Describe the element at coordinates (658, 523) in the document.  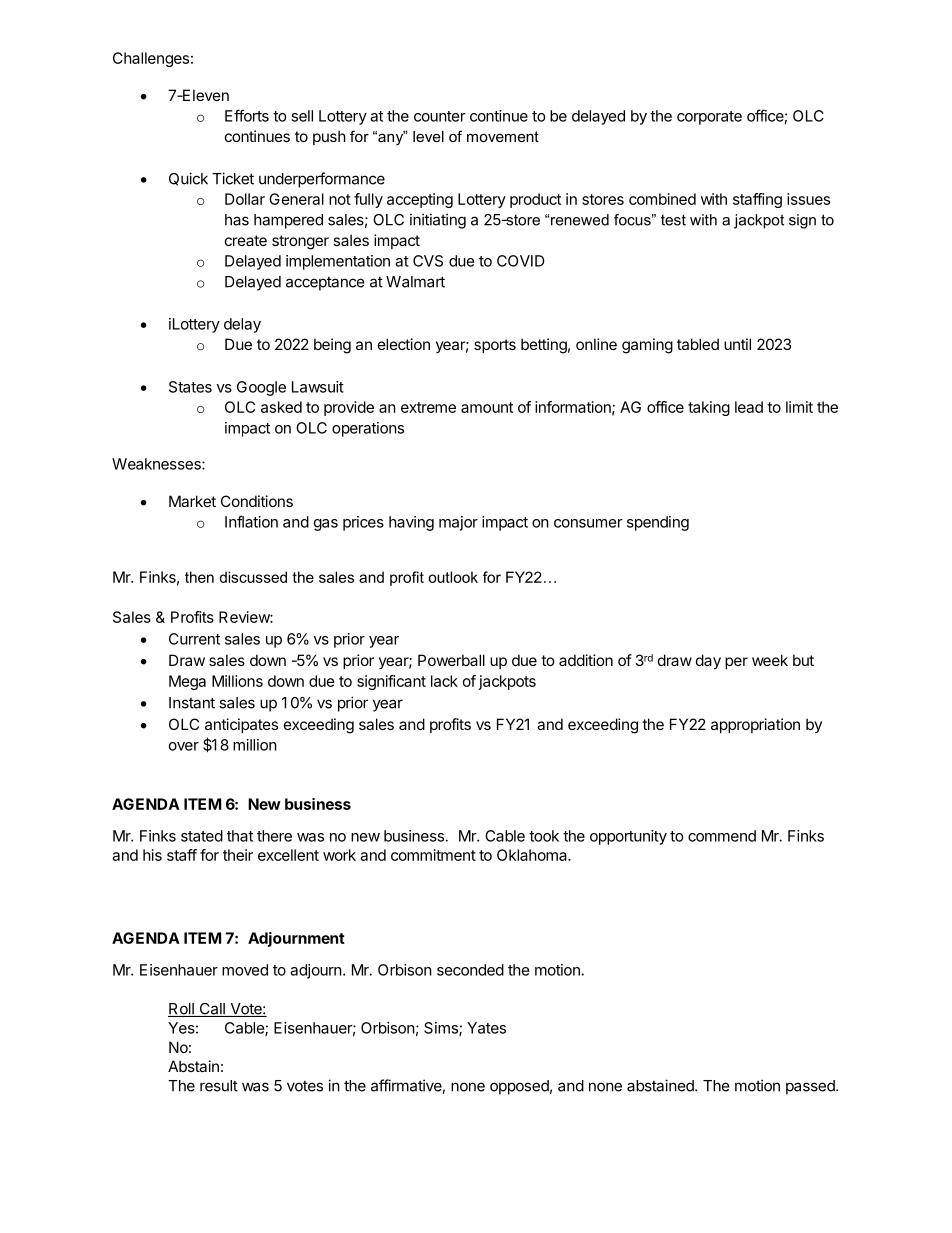
I see `spending` at that location.
